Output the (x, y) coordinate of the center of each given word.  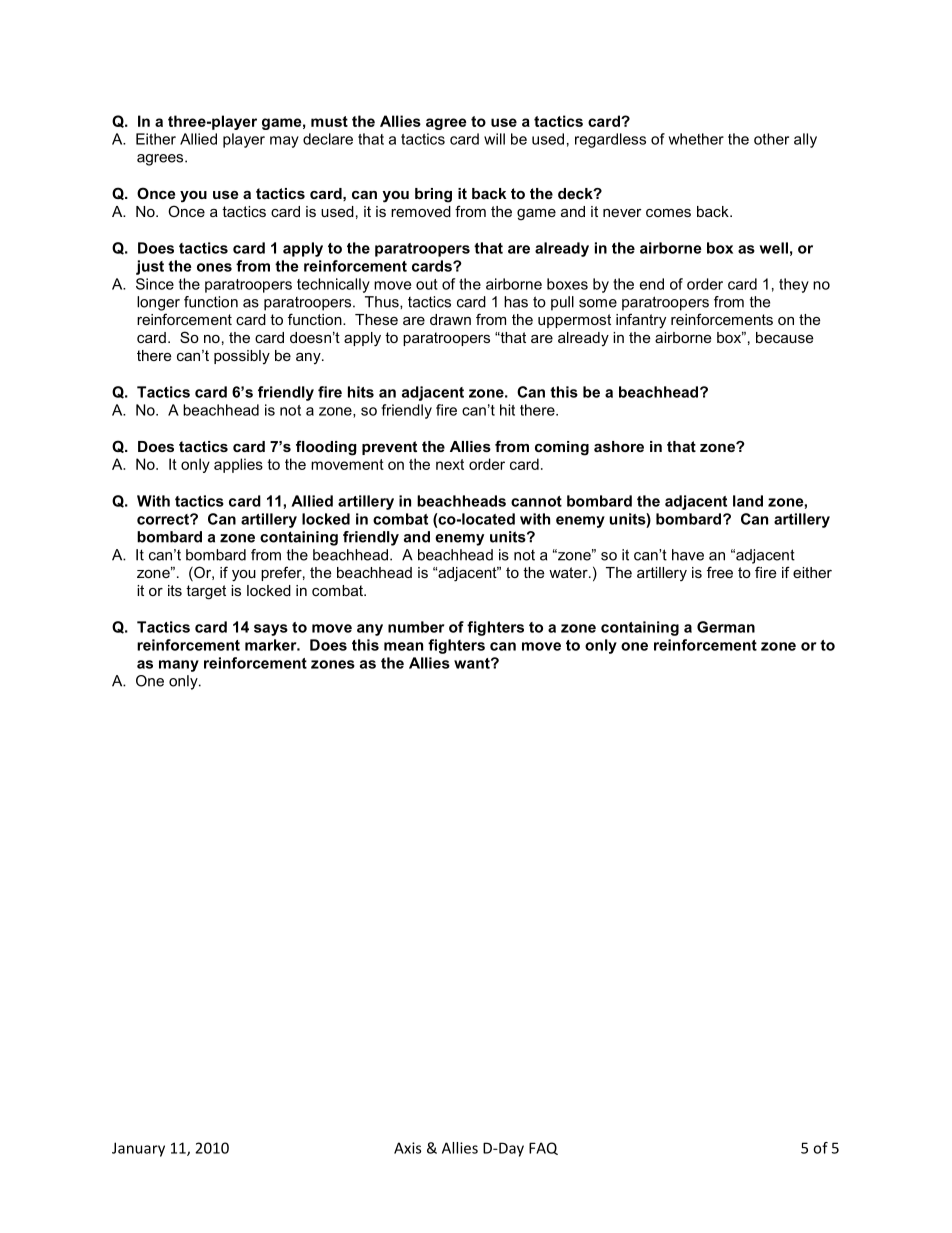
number (416, 627)
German (726, 627)
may (284, 142)
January (138, 1149)
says (271, 630)
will (494, 139)
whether (696, 139)
